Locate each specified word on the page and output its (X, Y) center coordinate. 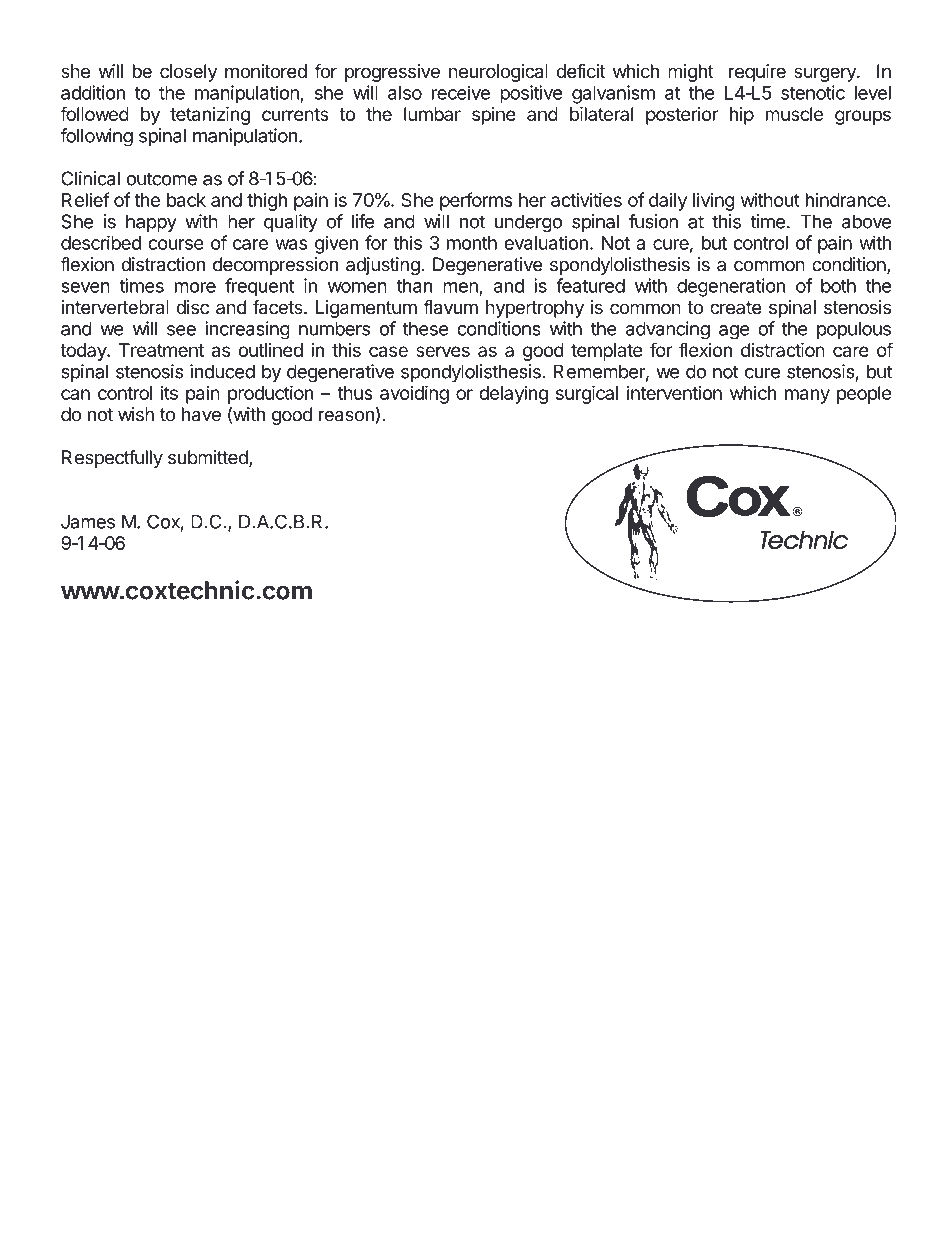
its (169, 393)
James (88, 521)
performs (476, 201)
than (414, 286)
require (757, 73)
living (714, 201)
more (195, 287)
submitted (209, 458)
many (807, 396)
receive (461, 92)
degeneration (731, 287)
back (186, 200)
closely (188, 73)
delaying (513, 394)
